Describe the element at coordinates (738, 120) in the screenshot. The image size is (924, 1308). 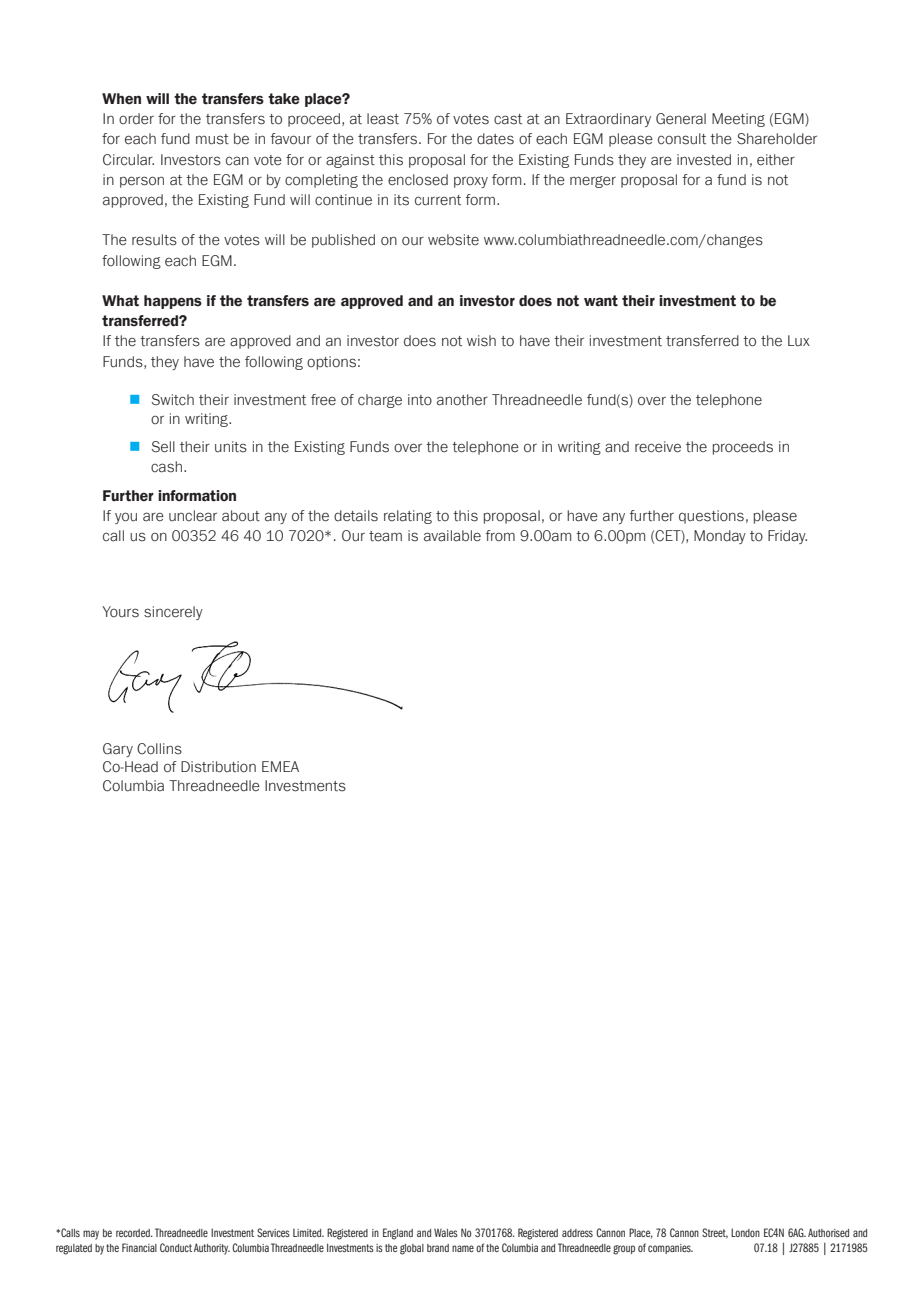
I see `Meeting` at that location.
